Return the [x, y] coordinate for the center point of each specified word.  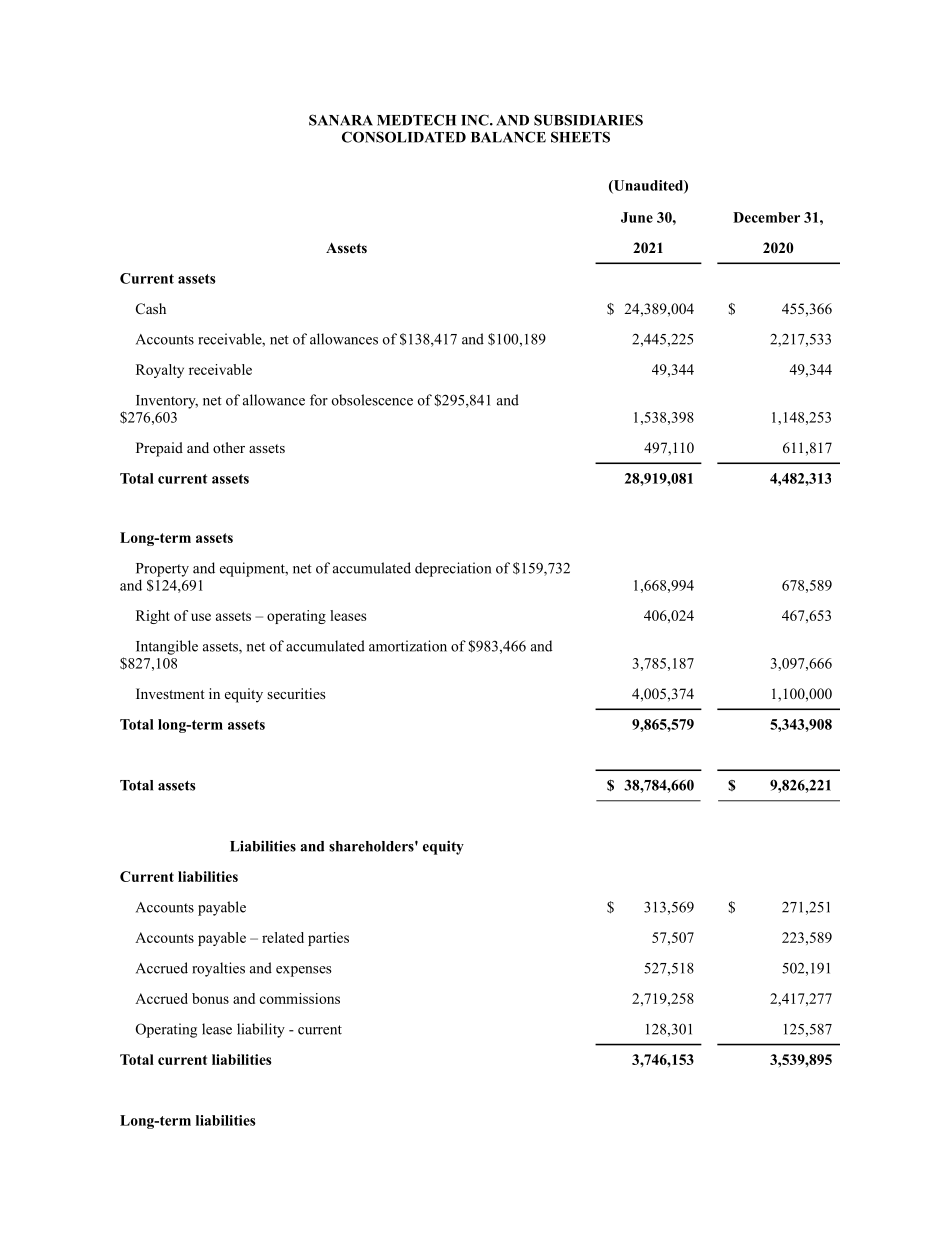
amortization [408, 646]
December [766, 217]
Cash [151, 309]
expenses [304, 971]
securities [296, 693]
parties [328, 939]
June [637, 217]
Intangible [167, 647]
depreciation [453, 569]
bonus [210, 998]
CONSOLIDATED [404, 137]
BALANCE [508, 137]
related [283, 937]
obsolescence [372, 400]
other [229, 447]
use [201, 617]
